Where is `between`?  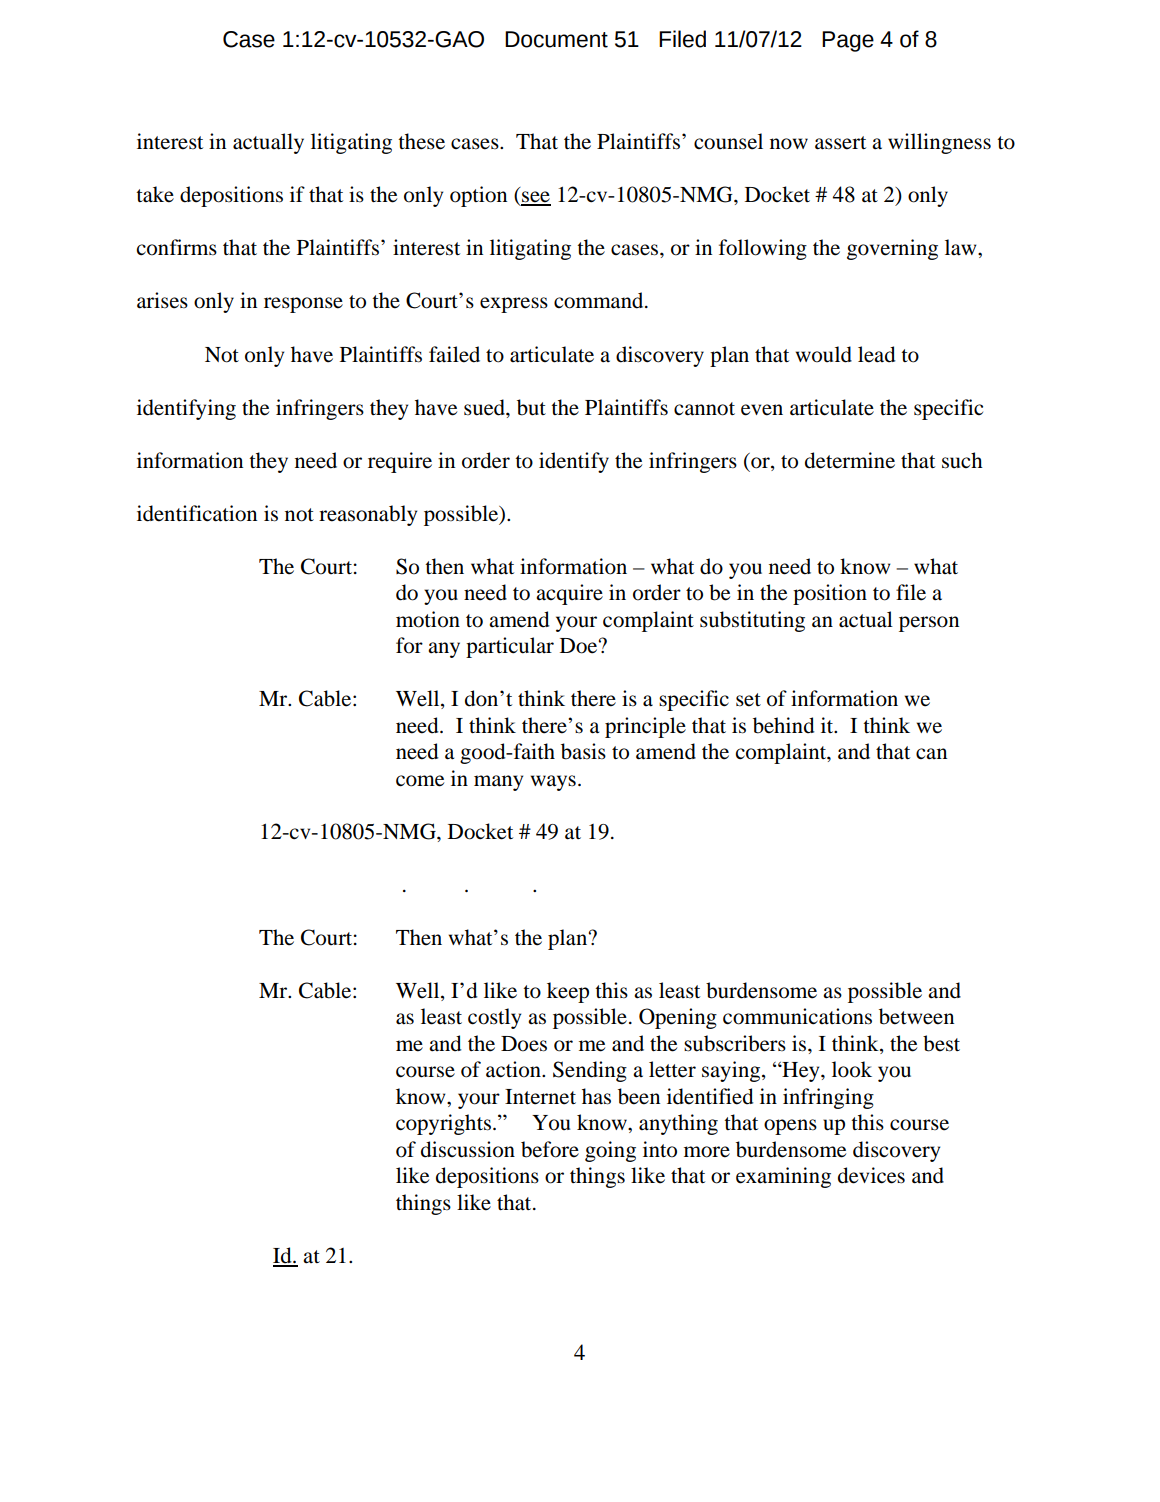
between is located at coordinates (916, 1016).
